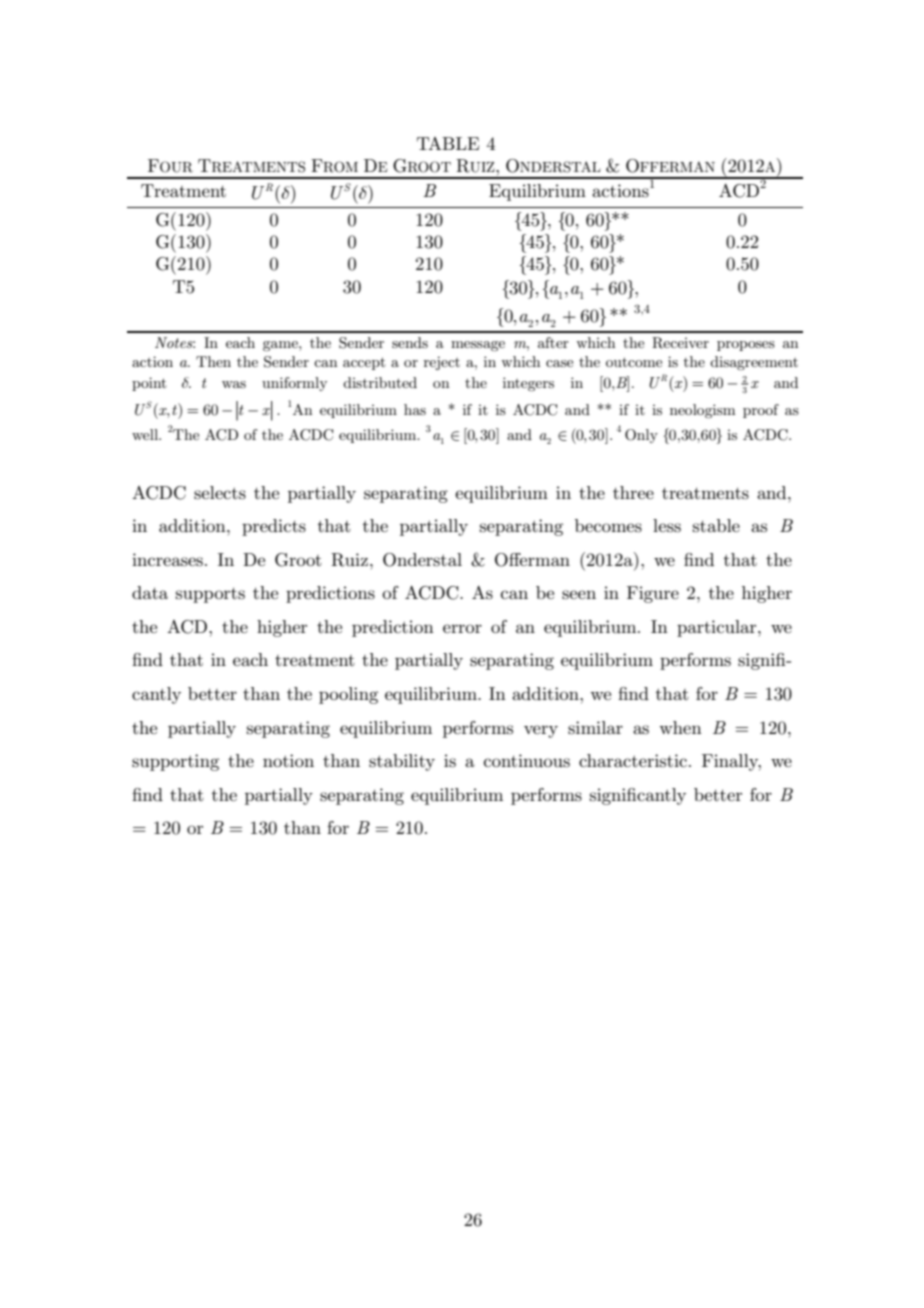 The image size is (924, 1308). What do you see at coordinates (415, 409) in the page?
I see `has` at bounding box center [415, 409].
